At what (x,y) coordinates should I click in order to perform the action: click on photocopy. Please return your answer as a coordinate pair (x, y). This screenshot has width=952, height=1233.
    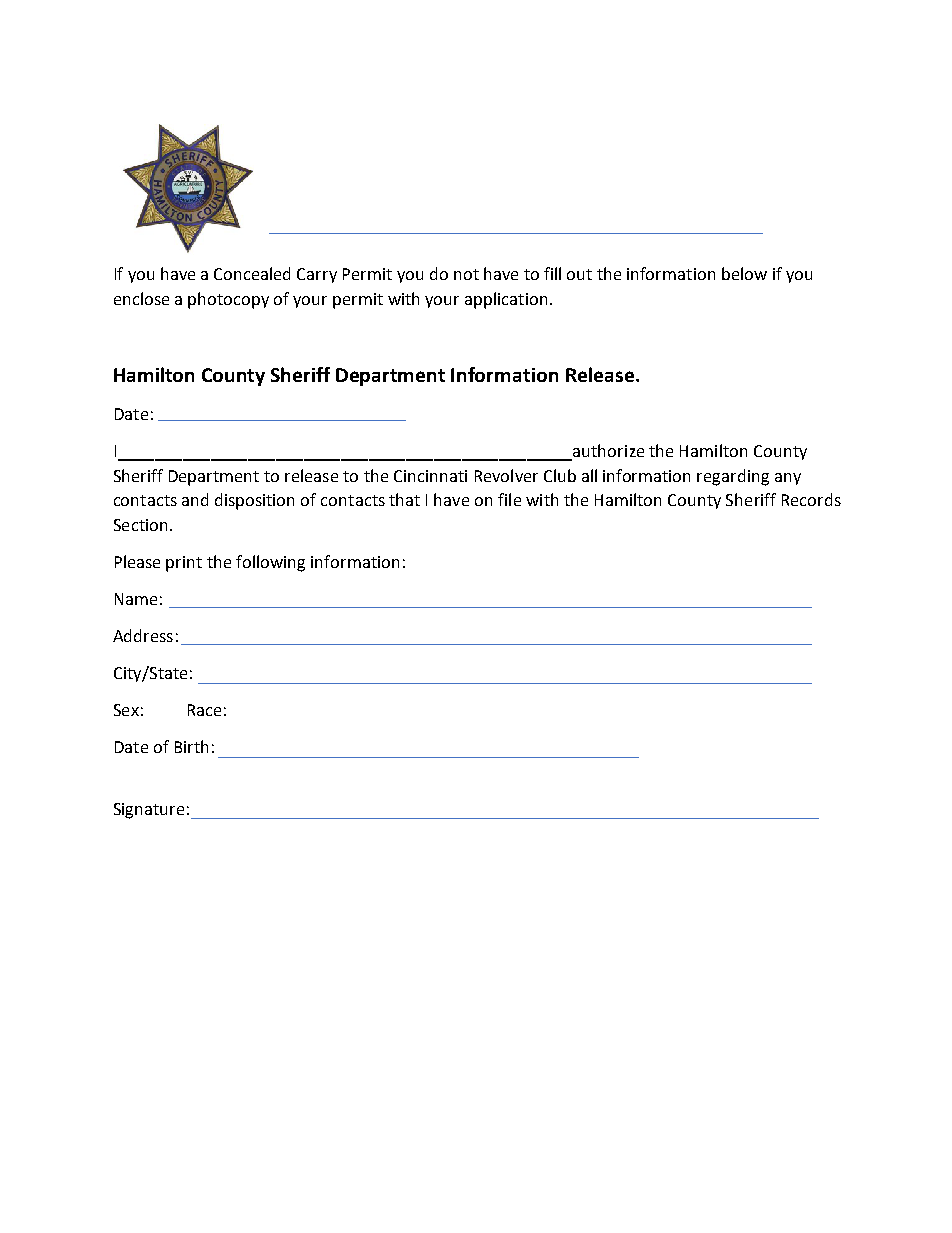
    Looking at the image, I should click on (228, 300).
